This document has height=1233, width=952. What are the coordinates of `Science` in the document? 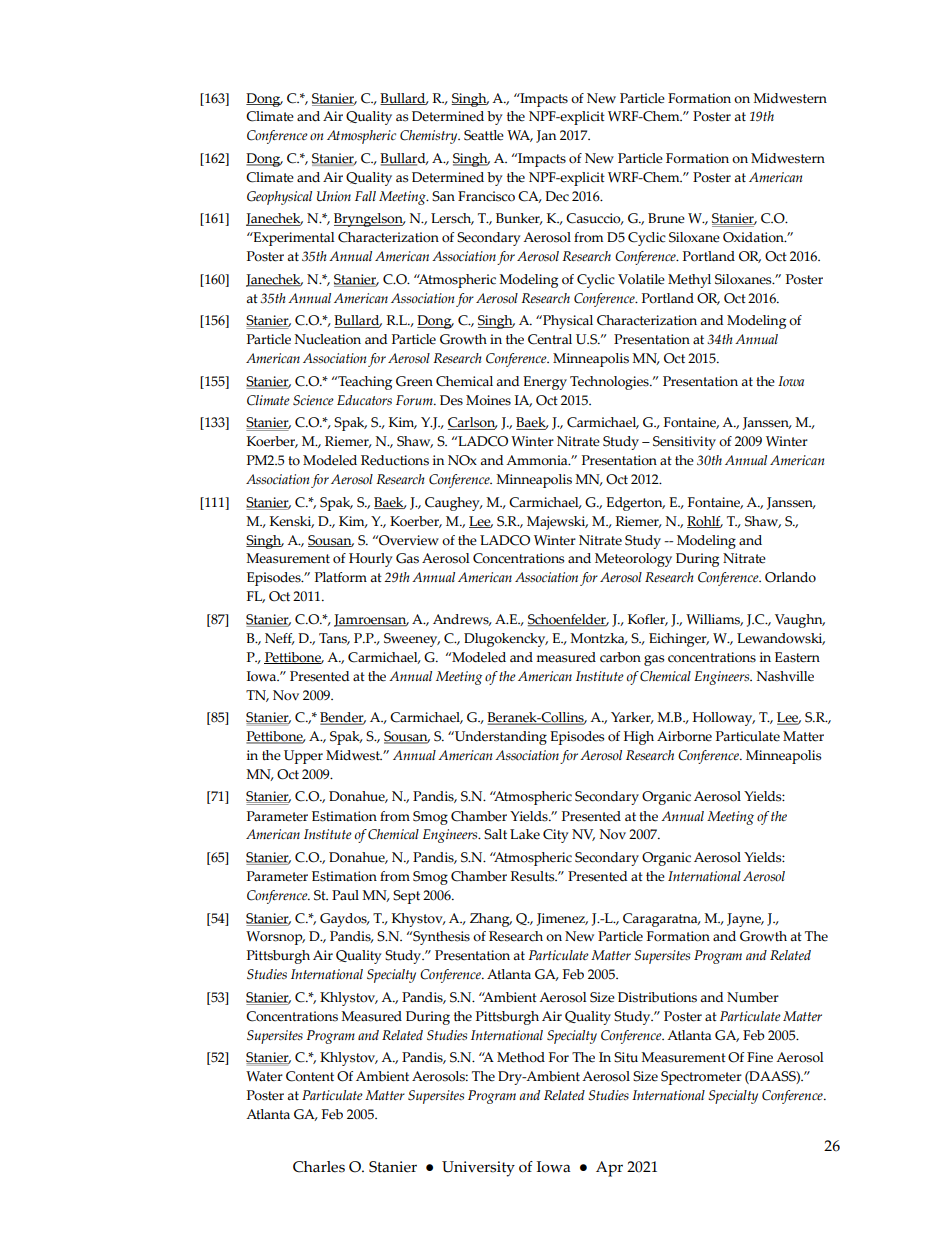 It's located at (313, 400).
